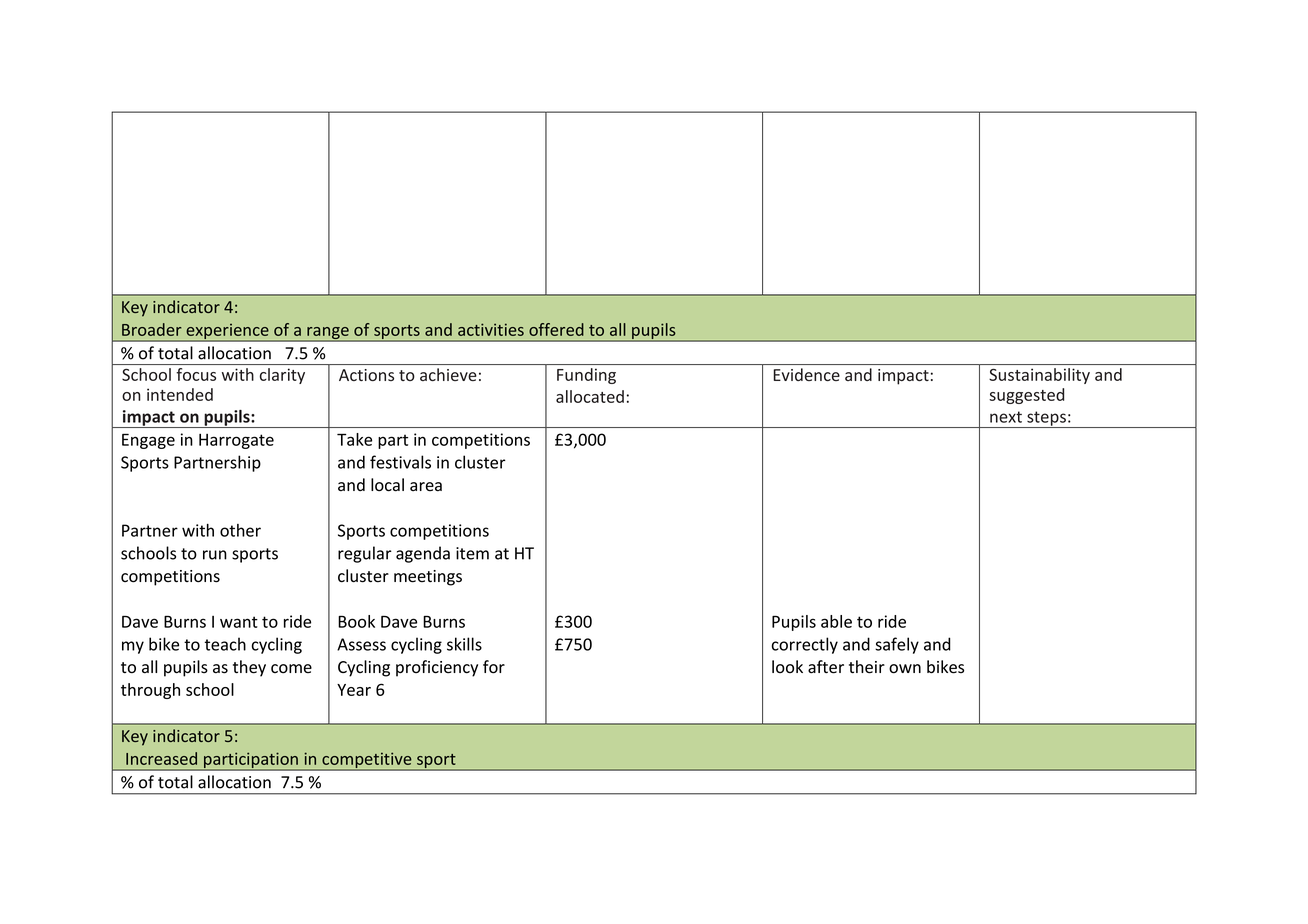  Describe the element at coordinates (590, 396) in the page. I see `allocated` at that location.
